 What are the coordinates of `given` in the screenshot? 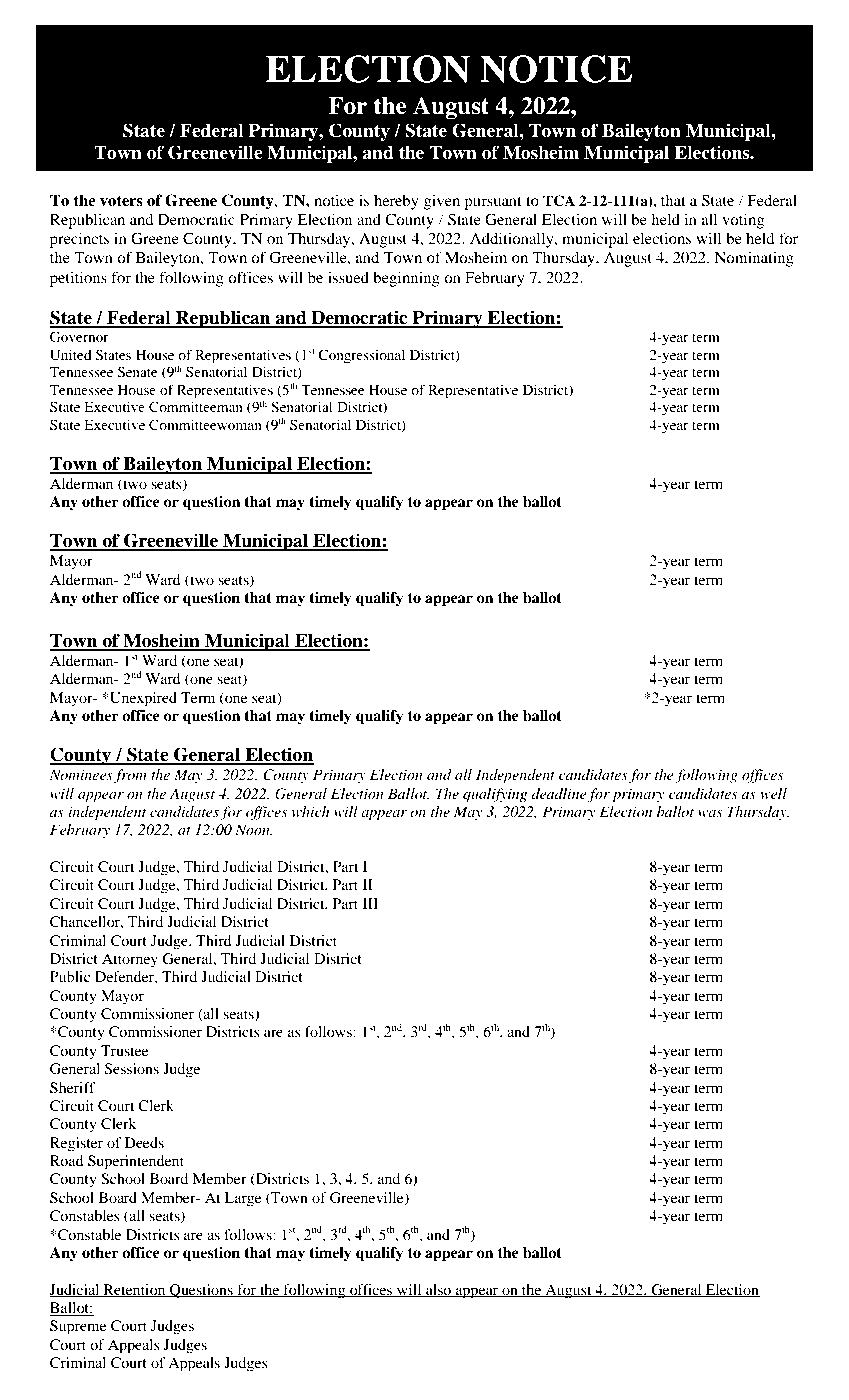 It's located at (442, 202).
